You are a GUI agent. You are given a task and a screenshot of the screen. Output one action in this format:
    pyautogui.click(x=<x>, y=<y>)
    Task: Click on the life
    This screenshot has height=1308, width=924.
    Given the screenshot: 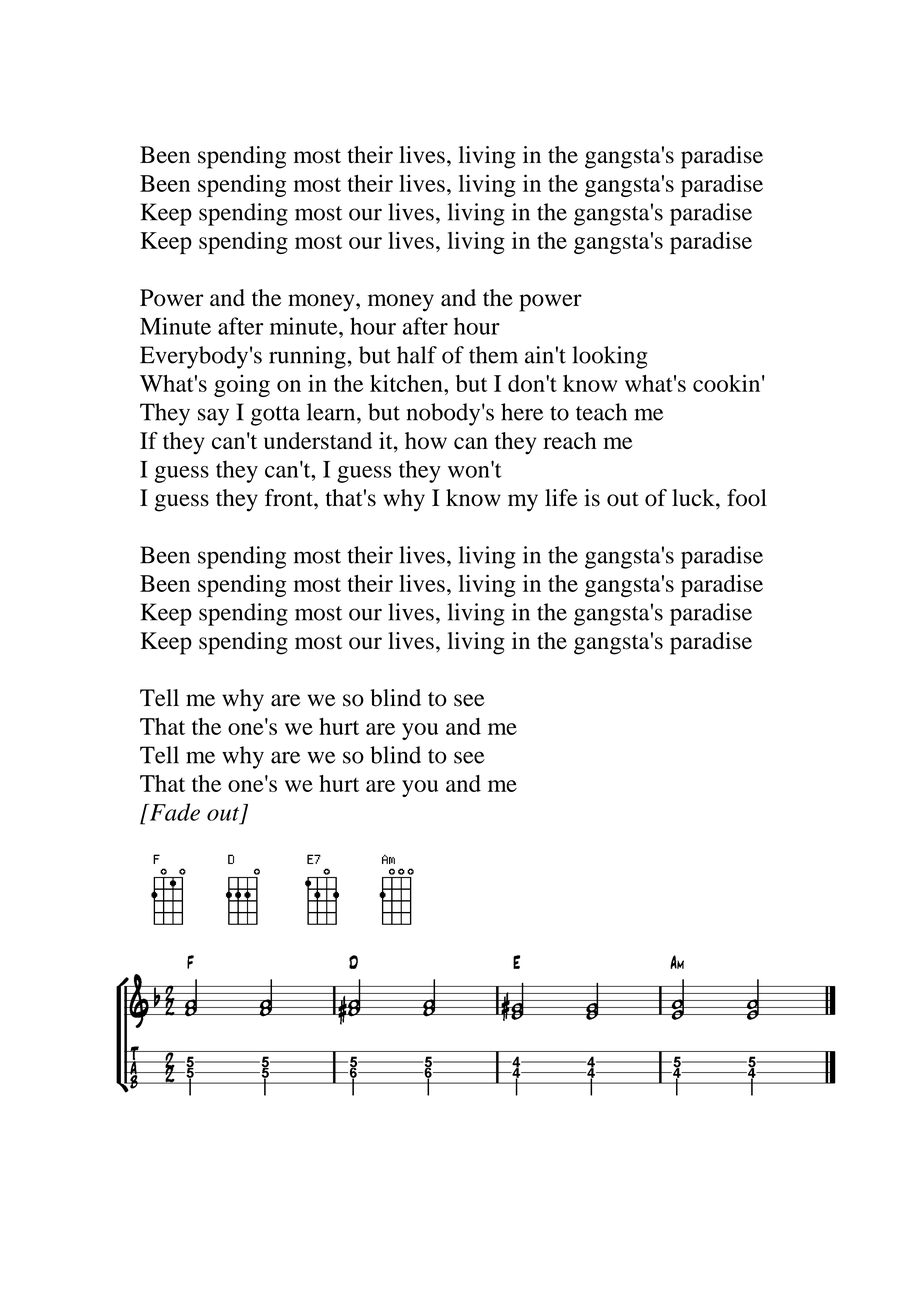 What is the action you would take?
    pyautogui.click(x=561, y=497)
